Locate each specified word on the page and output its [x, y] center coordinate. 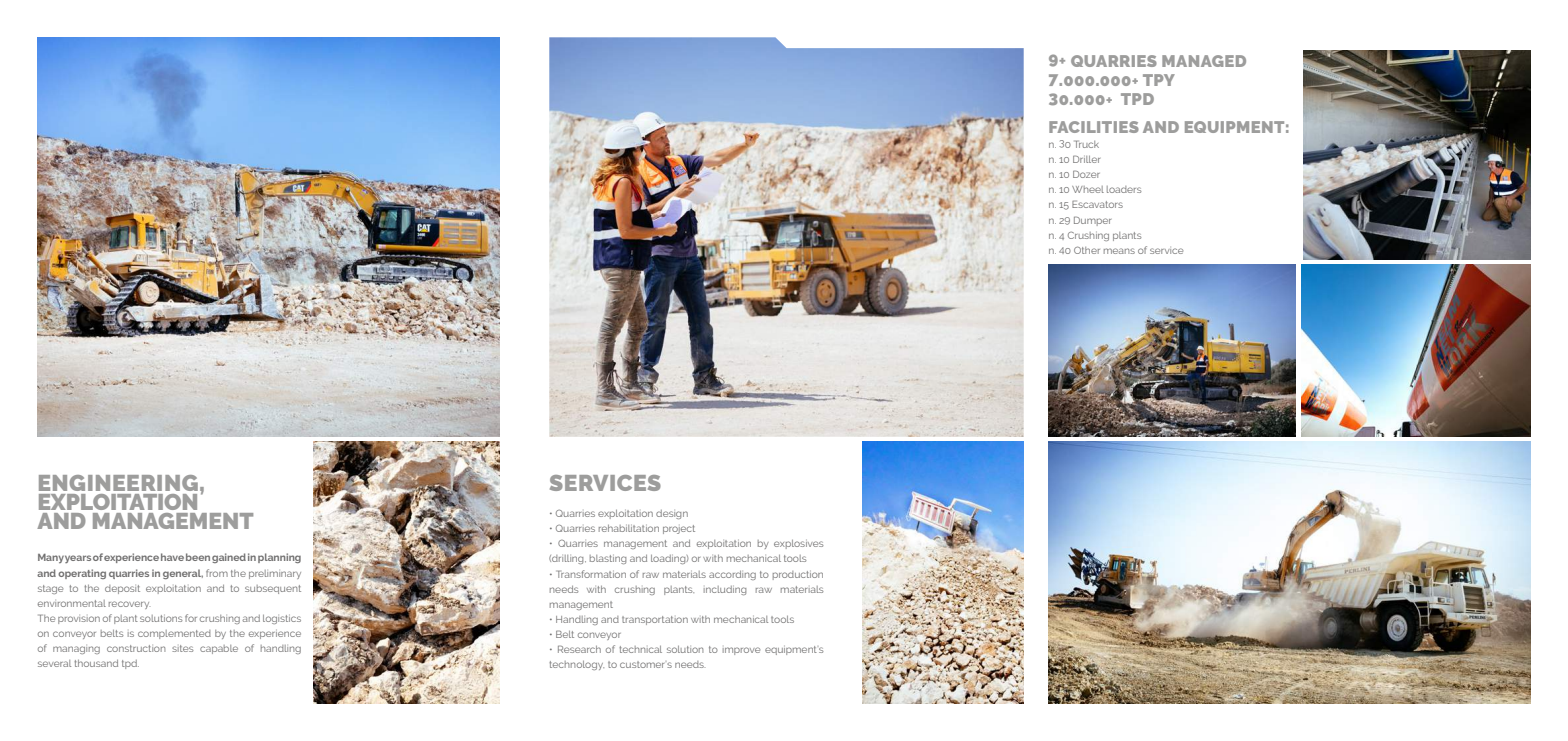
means [1119, 251]
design [672, 514]
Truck [1086, 144]
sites [182, 648]
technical [640, 649]
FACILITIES [1094, 127]
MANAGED [1204, 61]
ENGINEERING [118, 483]
